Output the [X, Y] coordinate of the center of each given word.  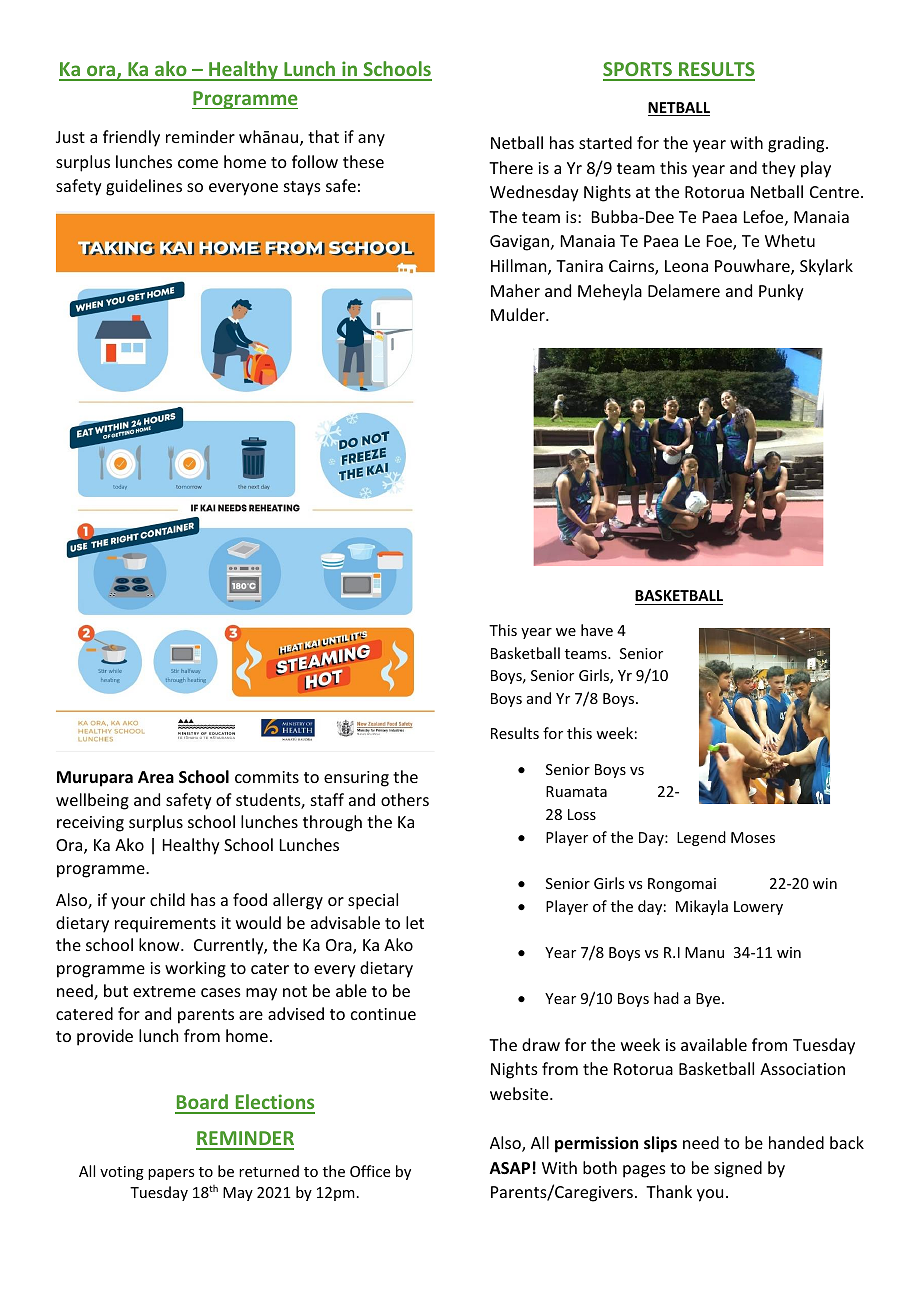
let [415, 922]
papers [171, 1174]
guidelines [144, 187]
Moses [753, 837]
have [597, 630]
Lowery [758, 908]
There [511, 167]
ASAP [510, 1168]
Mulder [519, 314]
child [167, 899]
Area [156, 777]
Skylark [826, 267]
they [779, 169]
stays [302, 188]
